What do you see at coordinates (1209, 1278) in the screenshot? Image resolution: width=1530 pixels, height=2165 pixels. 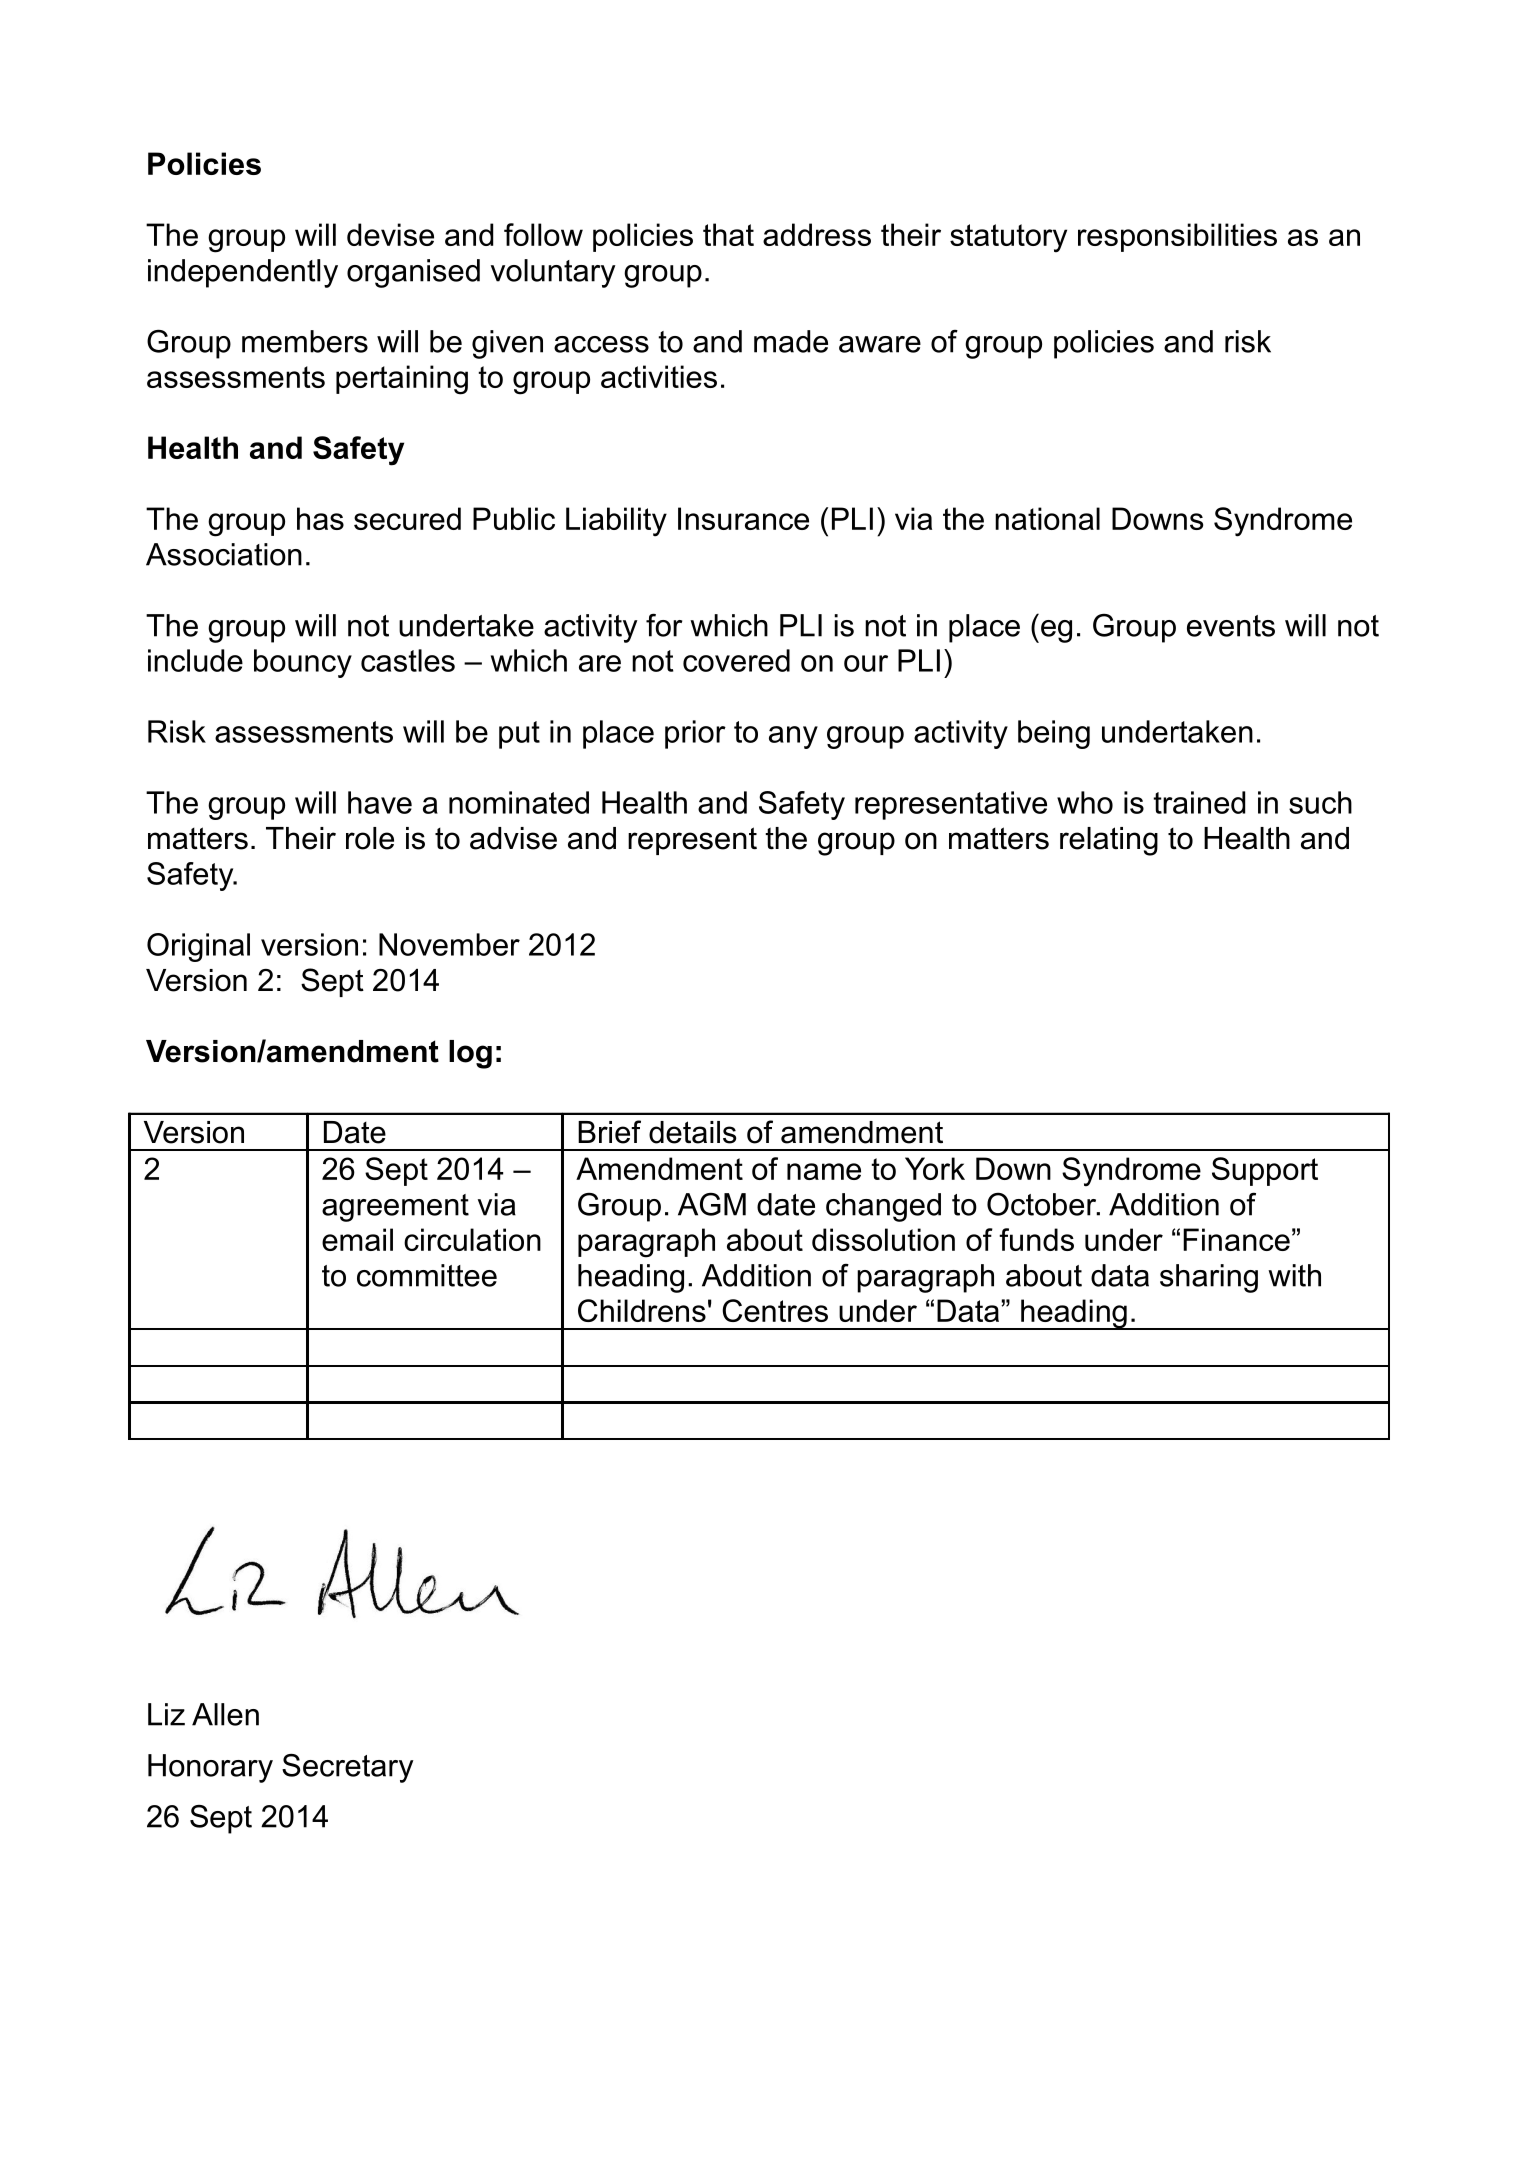 I see `sharing` at bounding box center [1209, 1278].
